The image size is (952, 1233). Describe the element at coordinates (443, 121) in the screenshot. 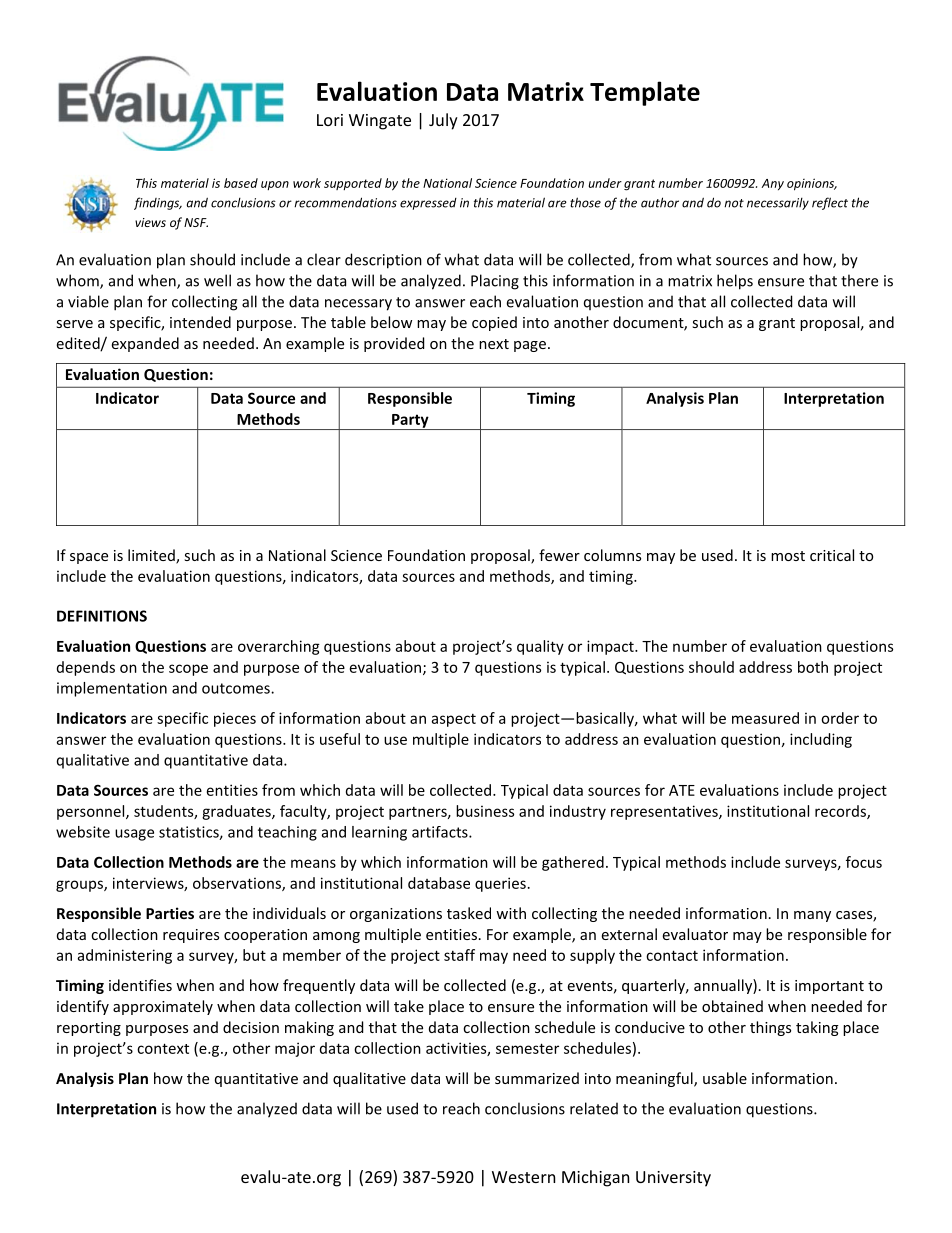

I see `July` at that location.
